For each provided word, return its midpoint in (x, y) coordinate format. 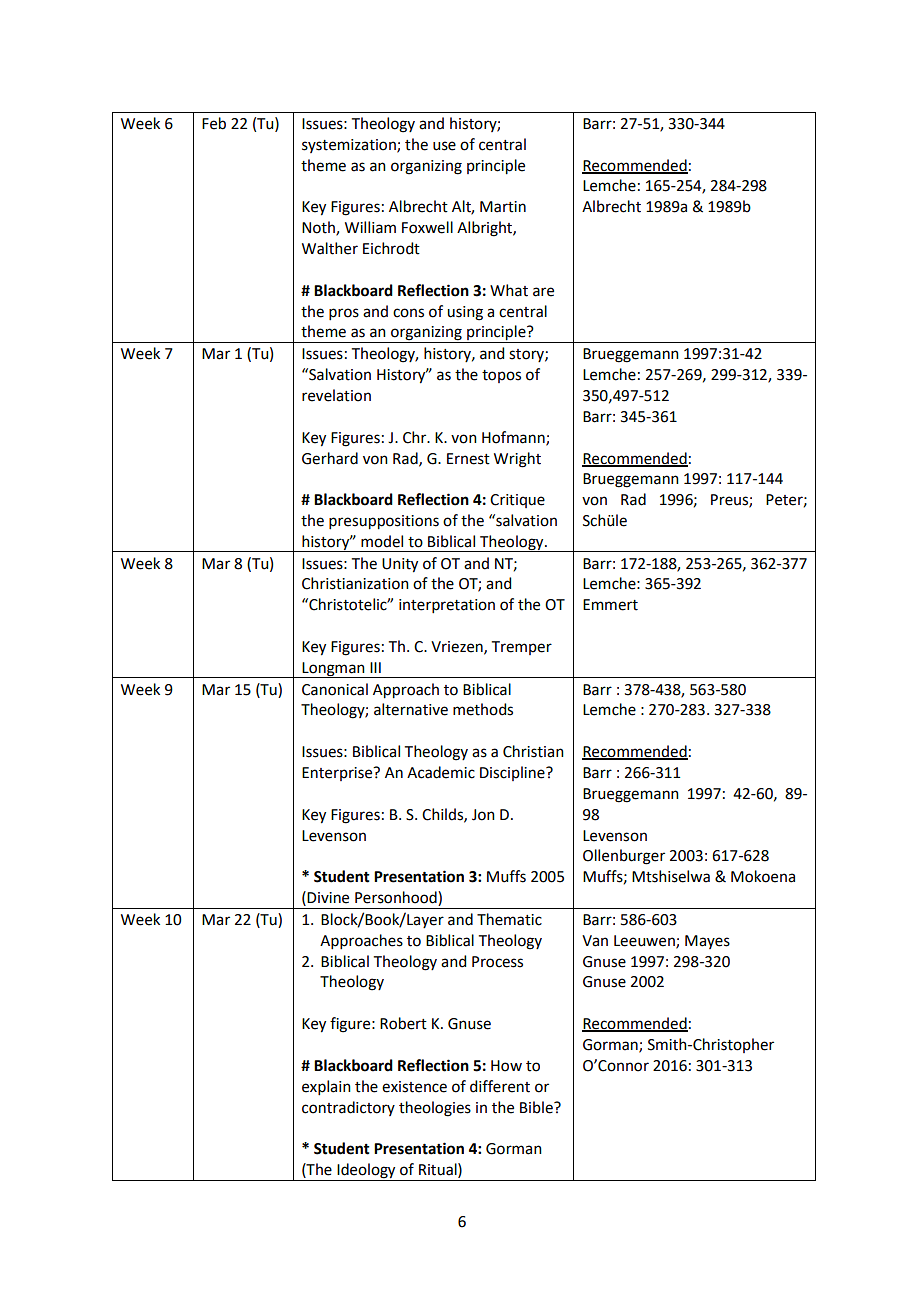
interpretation (447, 606)
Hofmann (514, 438)
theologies (435, 1109)
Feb (214, 123)
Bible (537, 1107)
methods (483, 709)
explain (326, 1087)
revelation (336, 395)
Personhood (397, 898)
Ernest (468, 459)
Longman (333, 670)
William (370, 227)
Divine (328, 898)
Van (595, 941)
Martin (503, 207)
